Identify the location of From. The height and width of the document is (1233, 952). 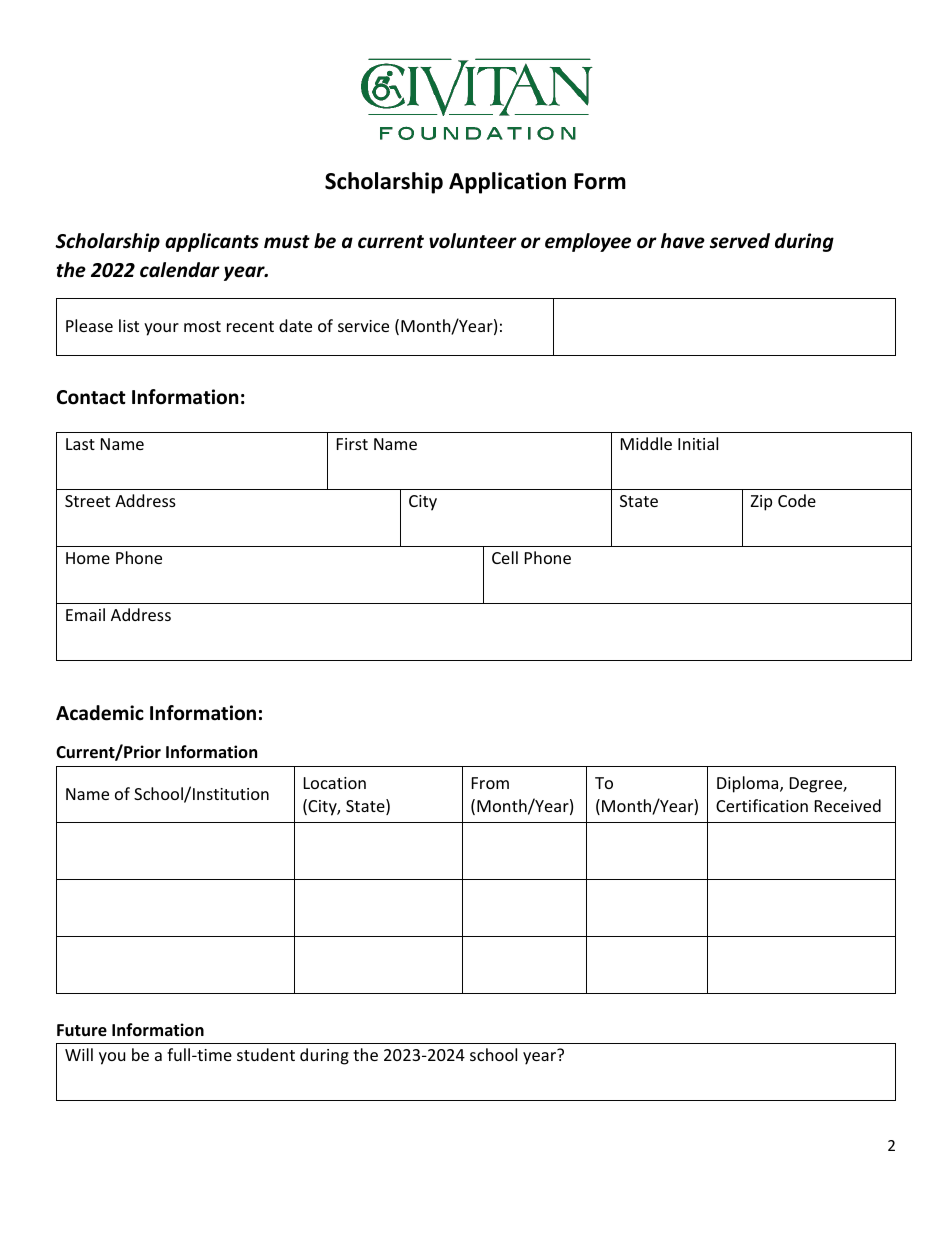
(490, 783).
